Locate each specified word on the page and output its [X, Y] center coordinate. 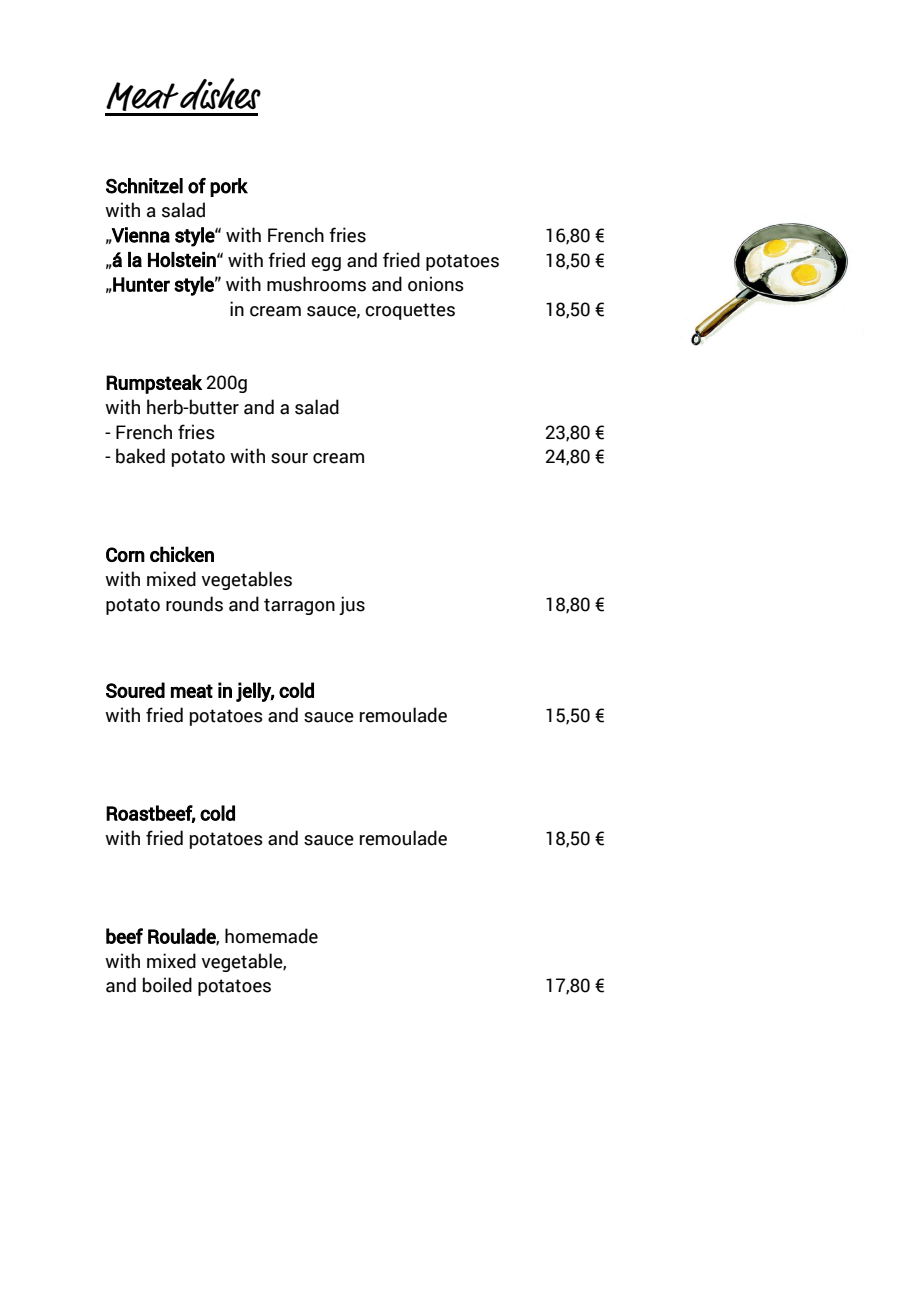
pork [229, 187]
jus [352, 605]
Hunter [140, 284]
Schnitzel [144, 186]
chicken [182, 554]
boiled [167, 985]
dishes [220, 94]
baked [140, 456]
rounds [194, 604]
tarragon [299, 606]
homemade [271, 936]
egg [326, 264]
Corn [125, 554]
